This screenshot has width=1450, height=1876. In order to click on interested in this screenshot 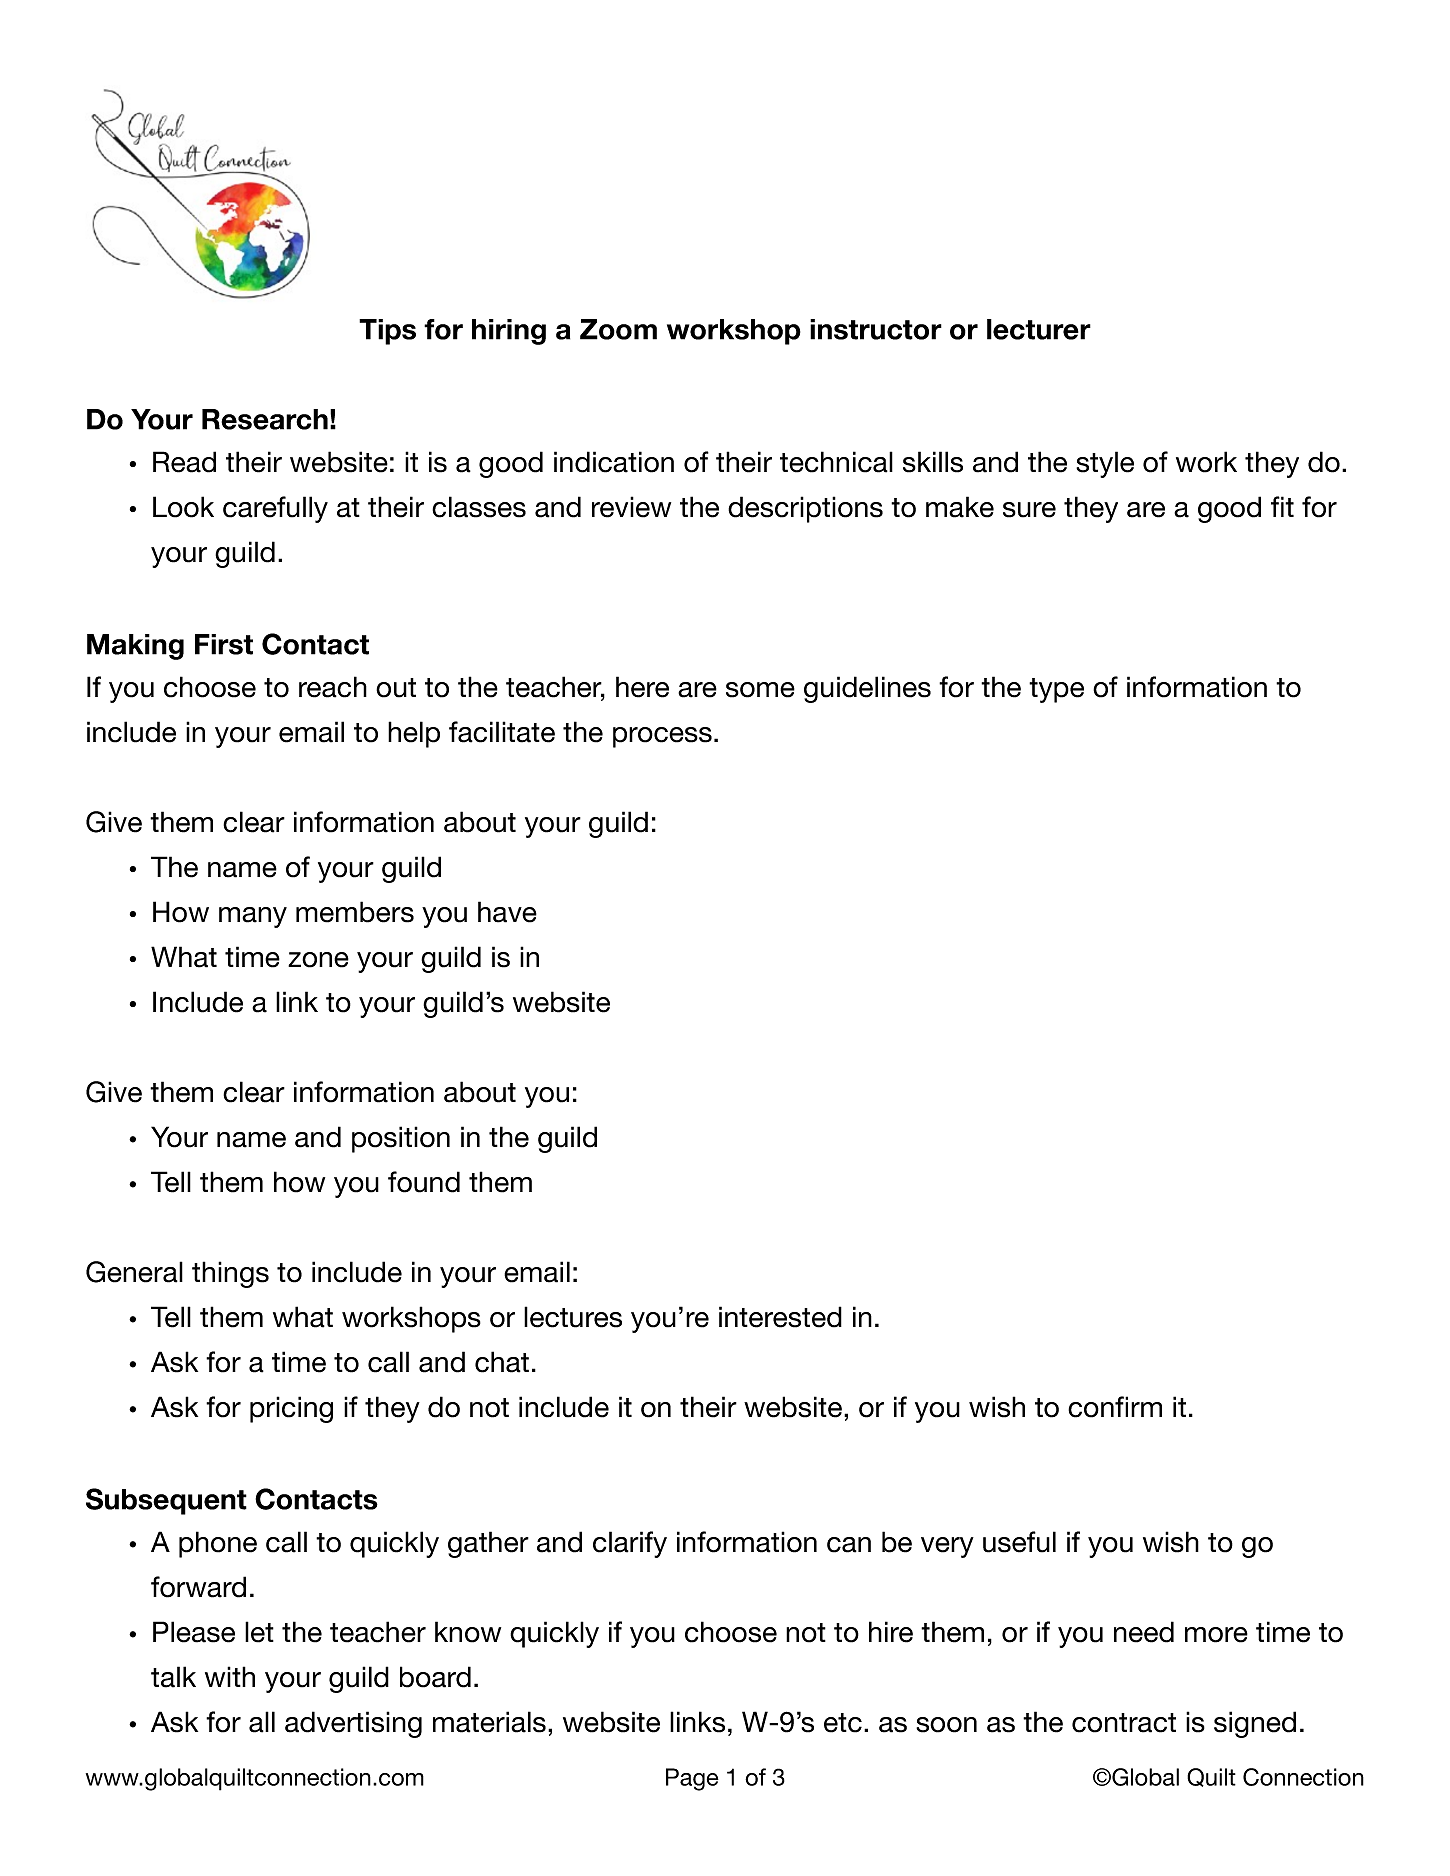, I will do `click(780, 1317)`.
